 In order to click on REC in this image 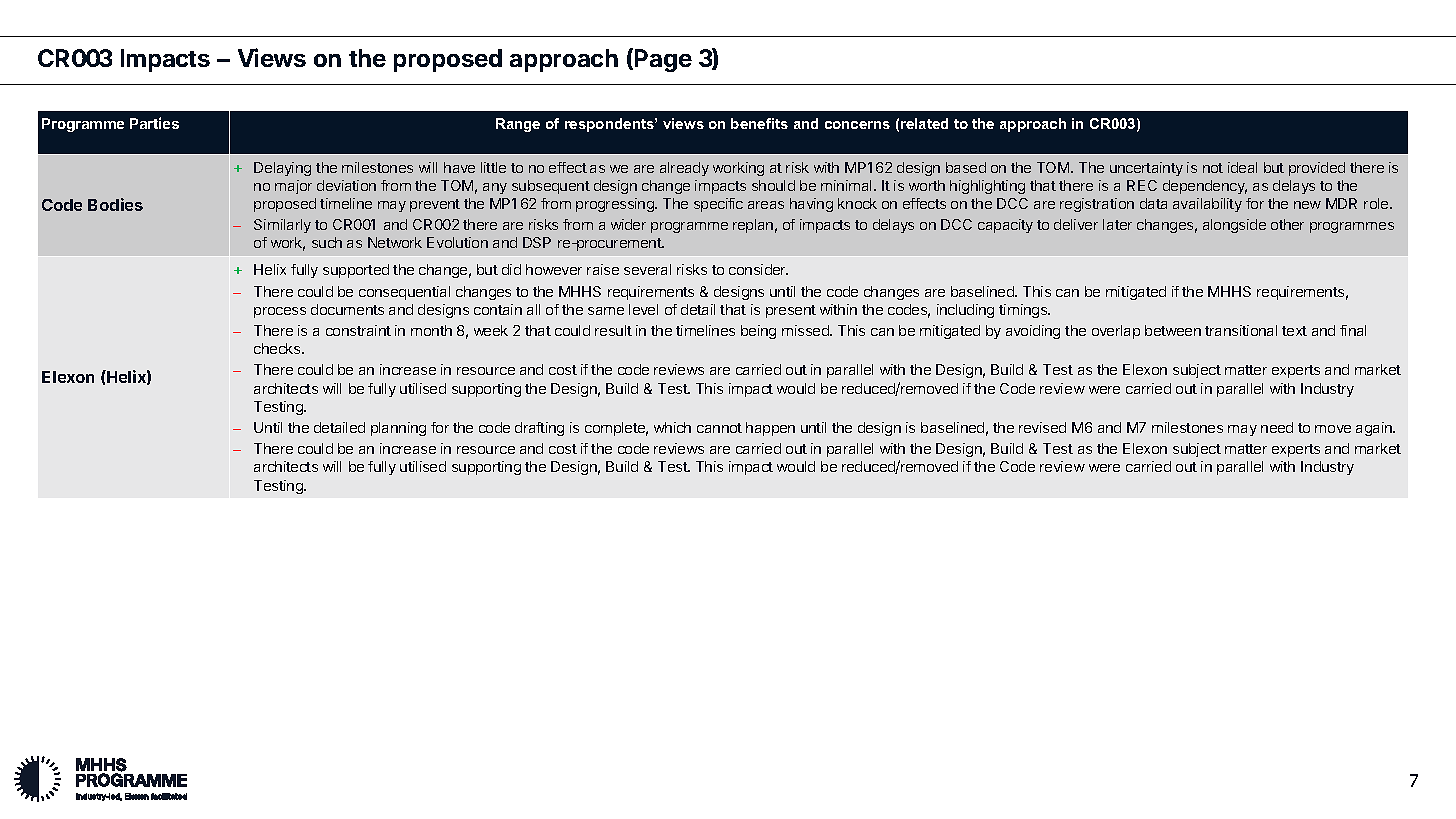, I will do `click(1142, 185)`.
